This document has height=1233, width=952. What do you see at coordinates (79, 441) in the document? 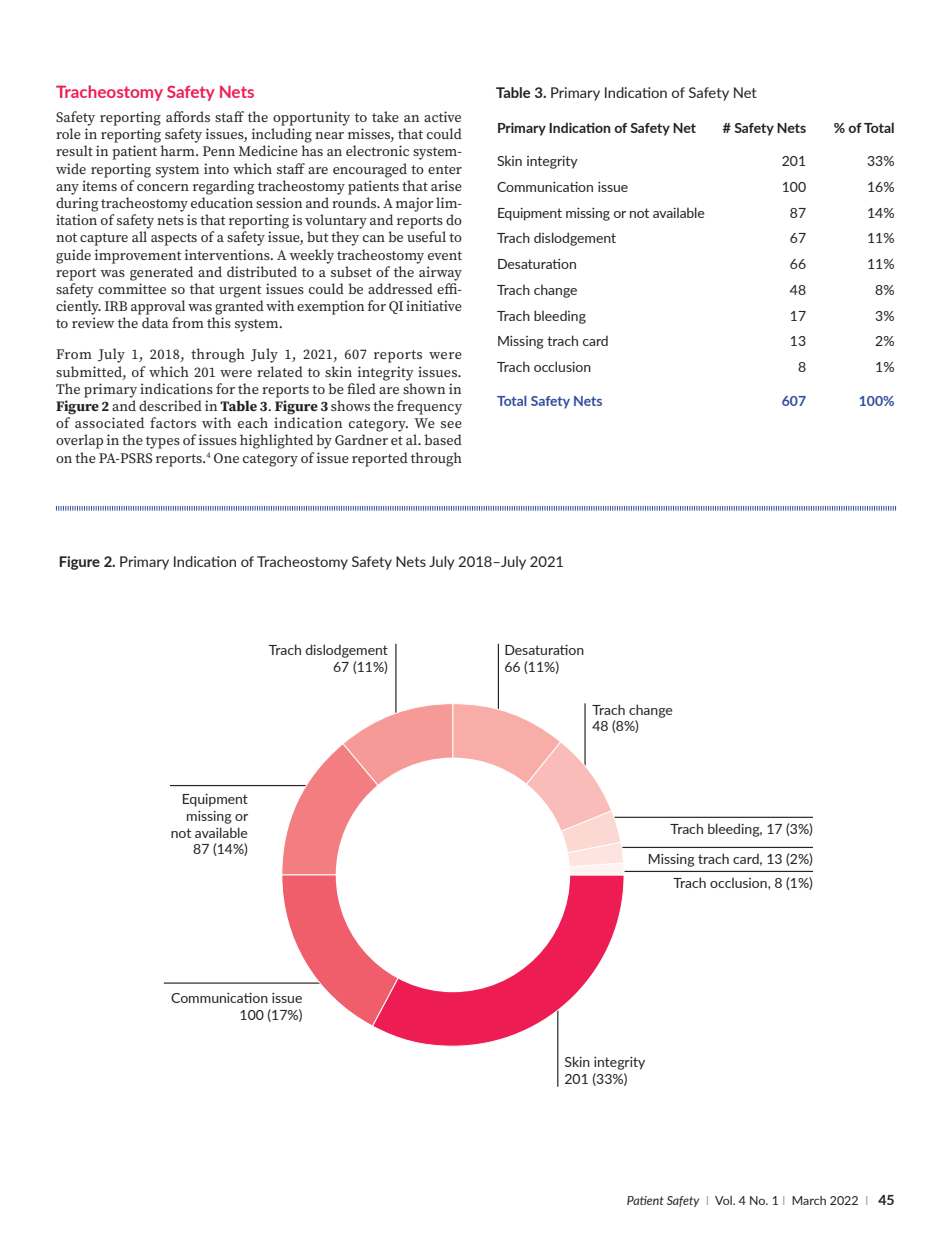
I see `overlap` at bounding box center [79, 441].
